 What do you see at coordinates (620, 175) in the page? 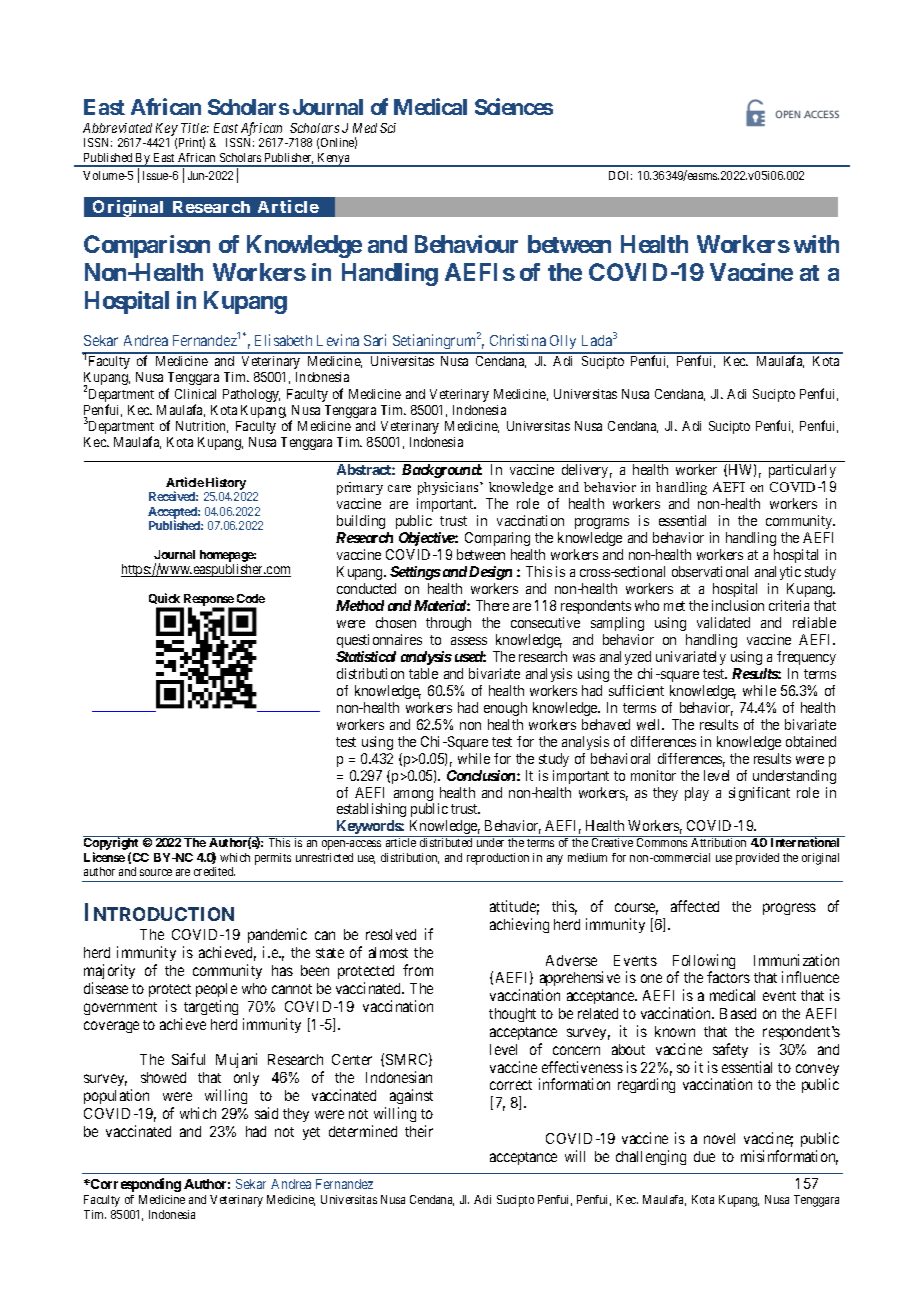
I see `DOI` at bounding box center [620, 175].
